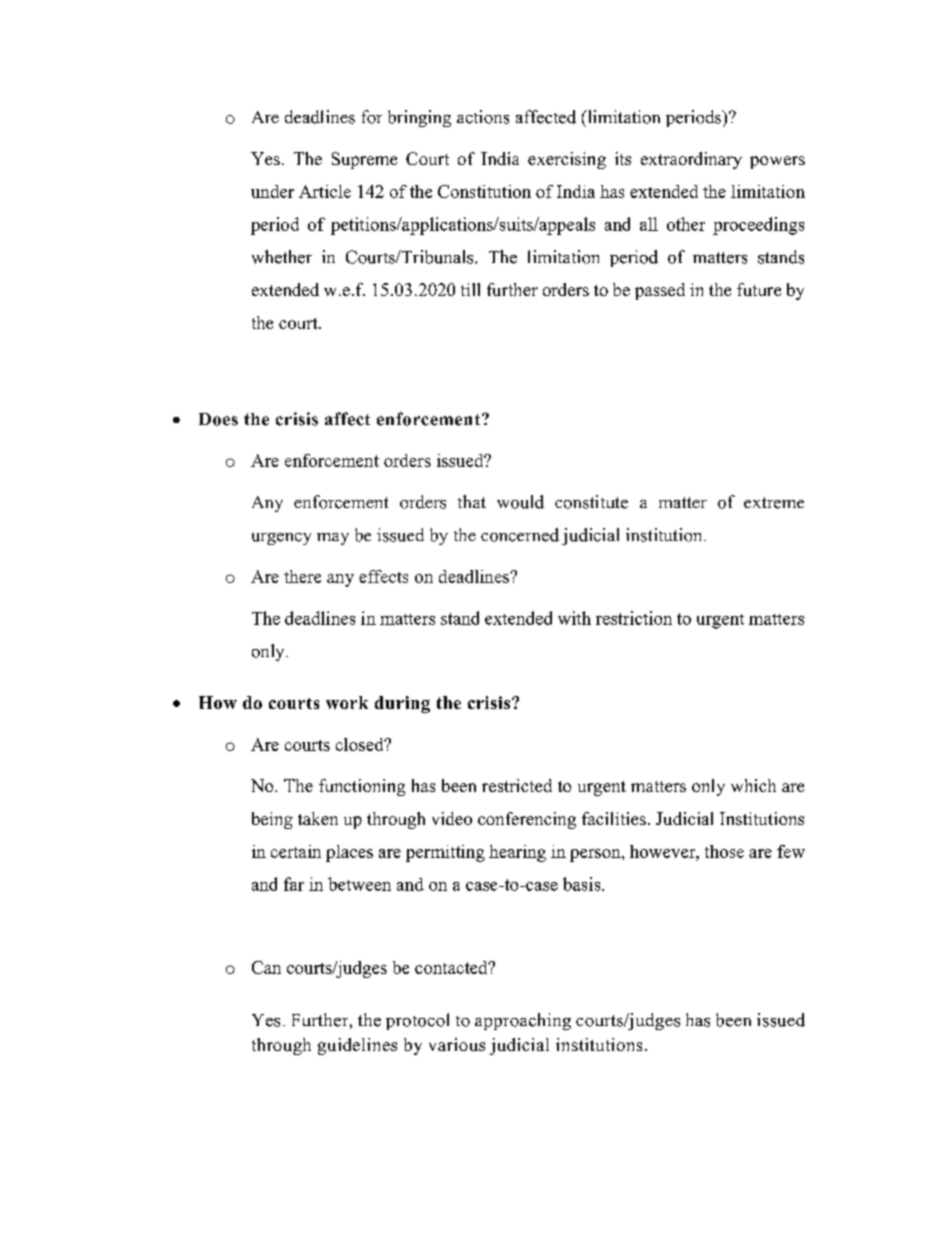 Image resolution: width=952 pixels, height=1233 pixels. What do you see at coordinates (347, 702) in the screenshot?
I see `work` at bounding box center [347, 702].
